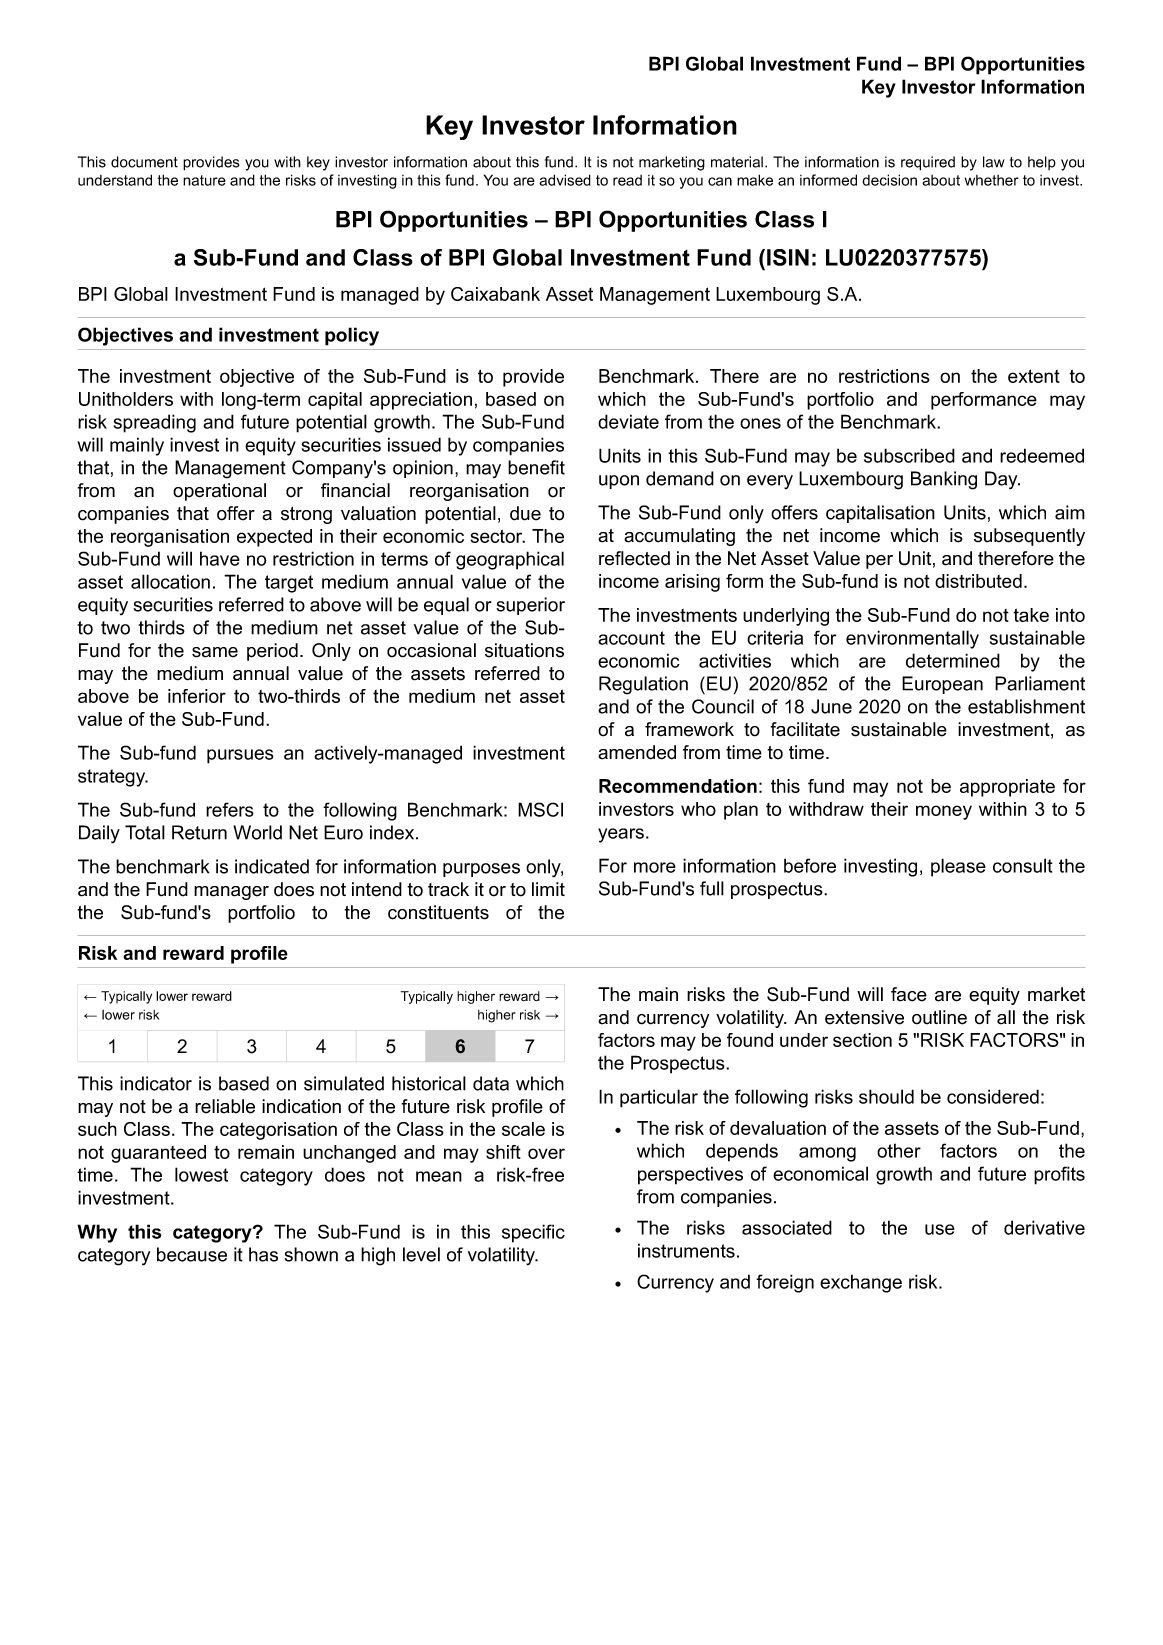 The image size is (1163, 1645). Describe the element at coordinates (204, 180) in the screenshot. I see `nature` at that location.
